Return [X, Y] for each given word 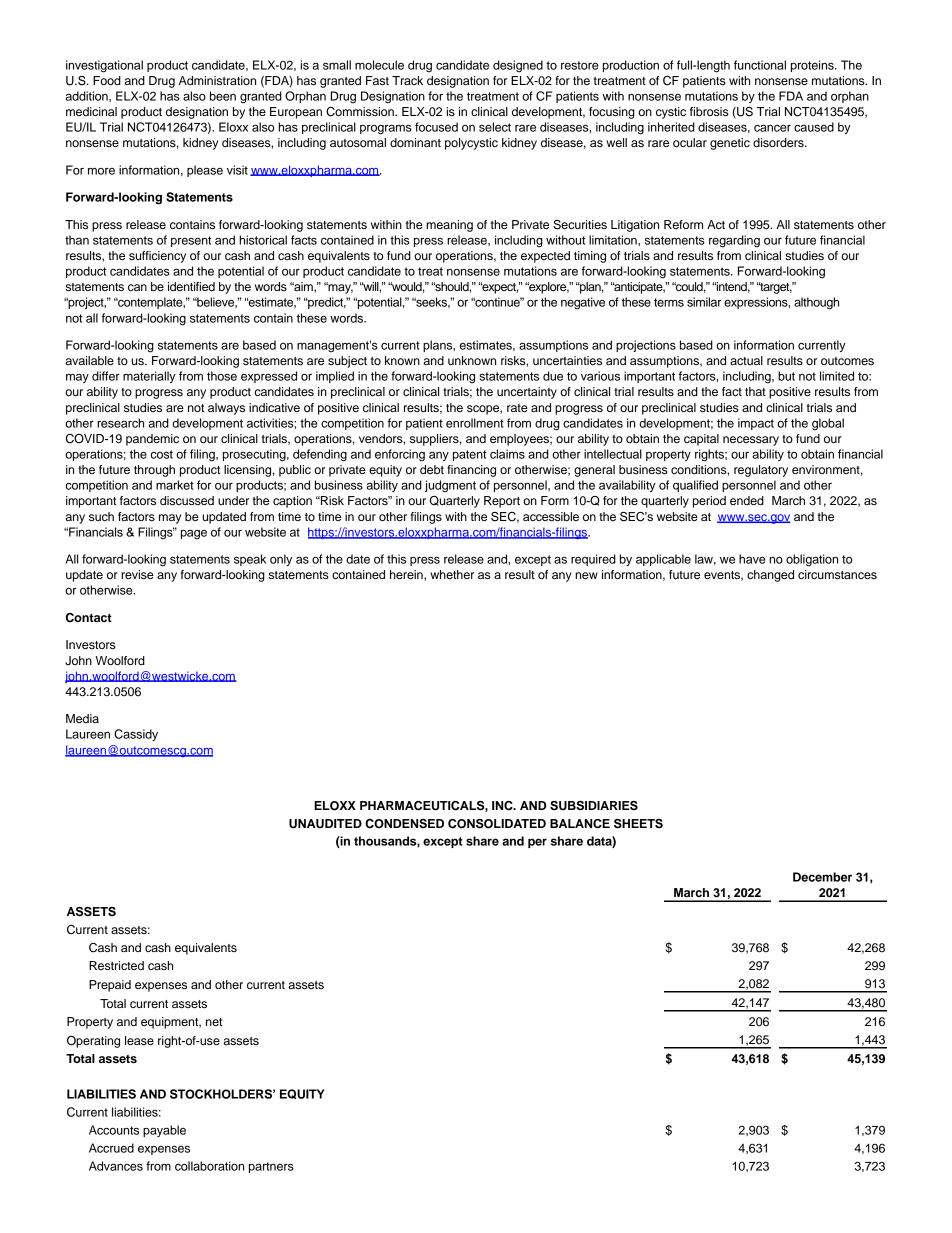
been [223, 96]
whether [452, 574]
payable [164, 1131]
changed [770, 576]
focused [436, 127]
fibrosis [709, 111]
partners [271, 1167]
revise [137, 574]
